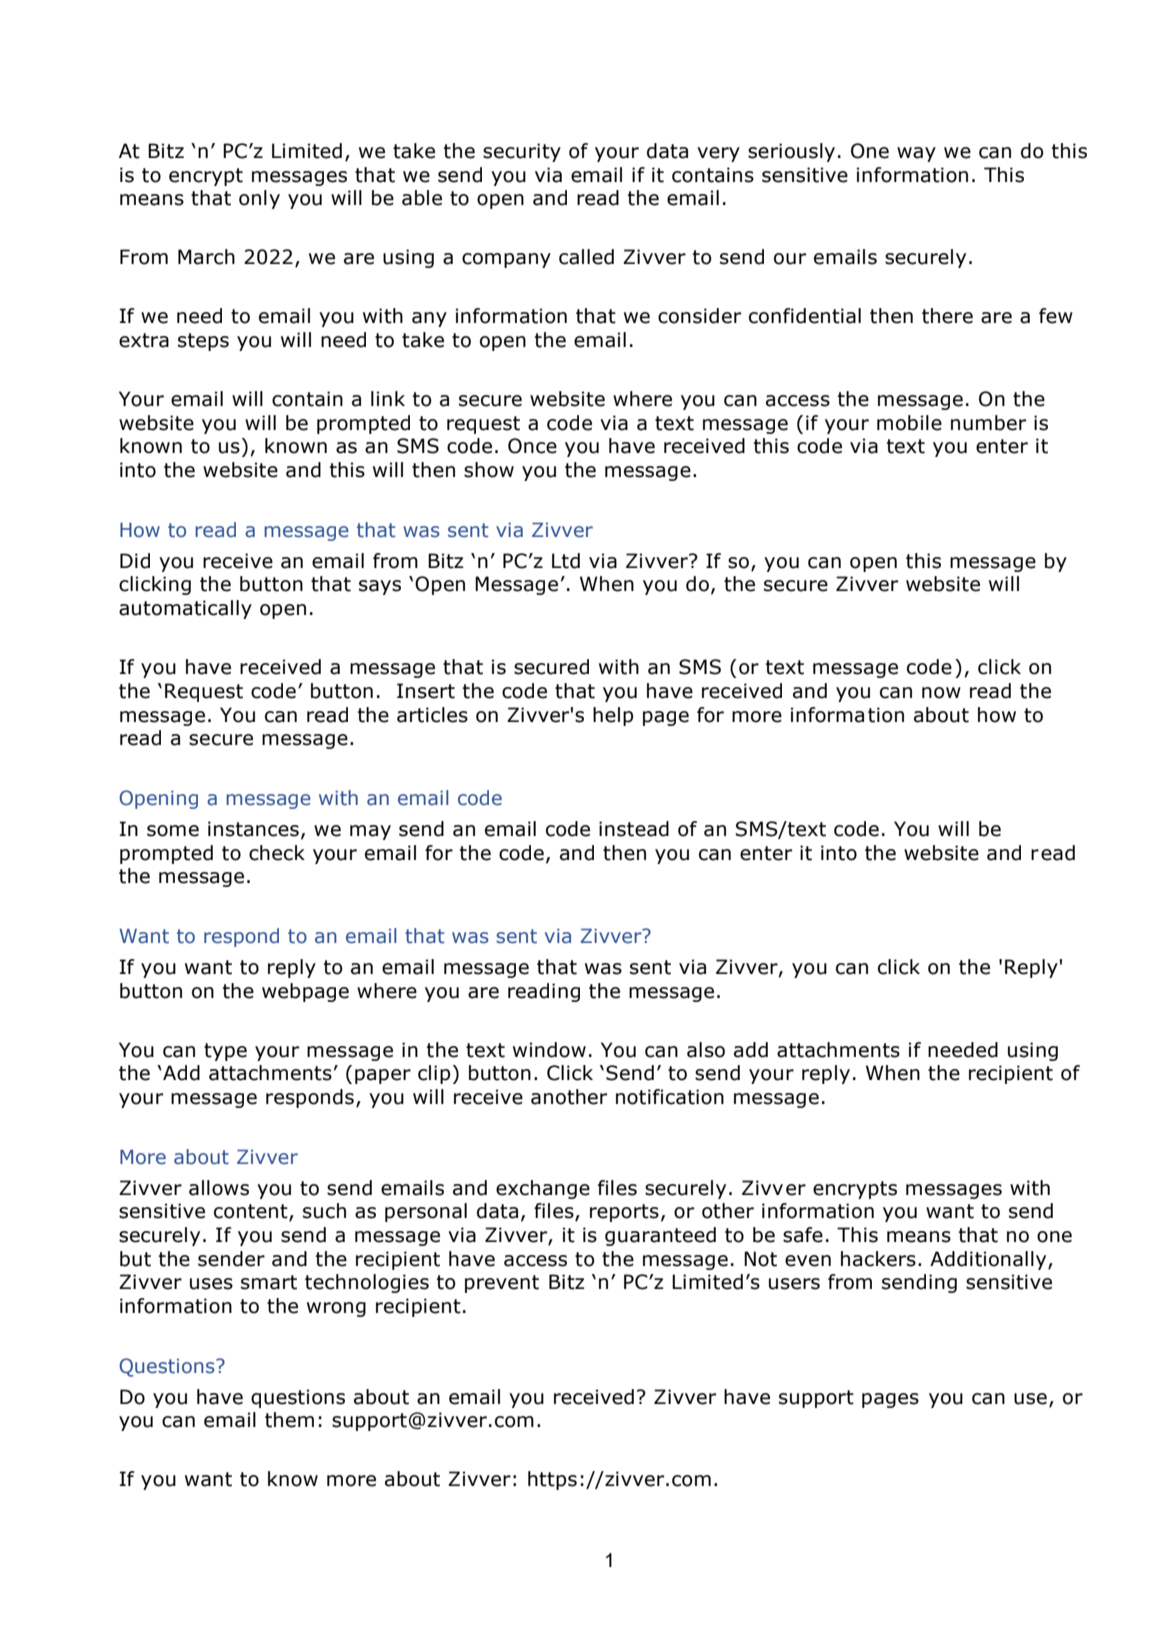 The width and height of the document is (1161, 1640). What do you see at coordinates (259, 199) in the document?
I see `only` at bounding box center [259, 199].
